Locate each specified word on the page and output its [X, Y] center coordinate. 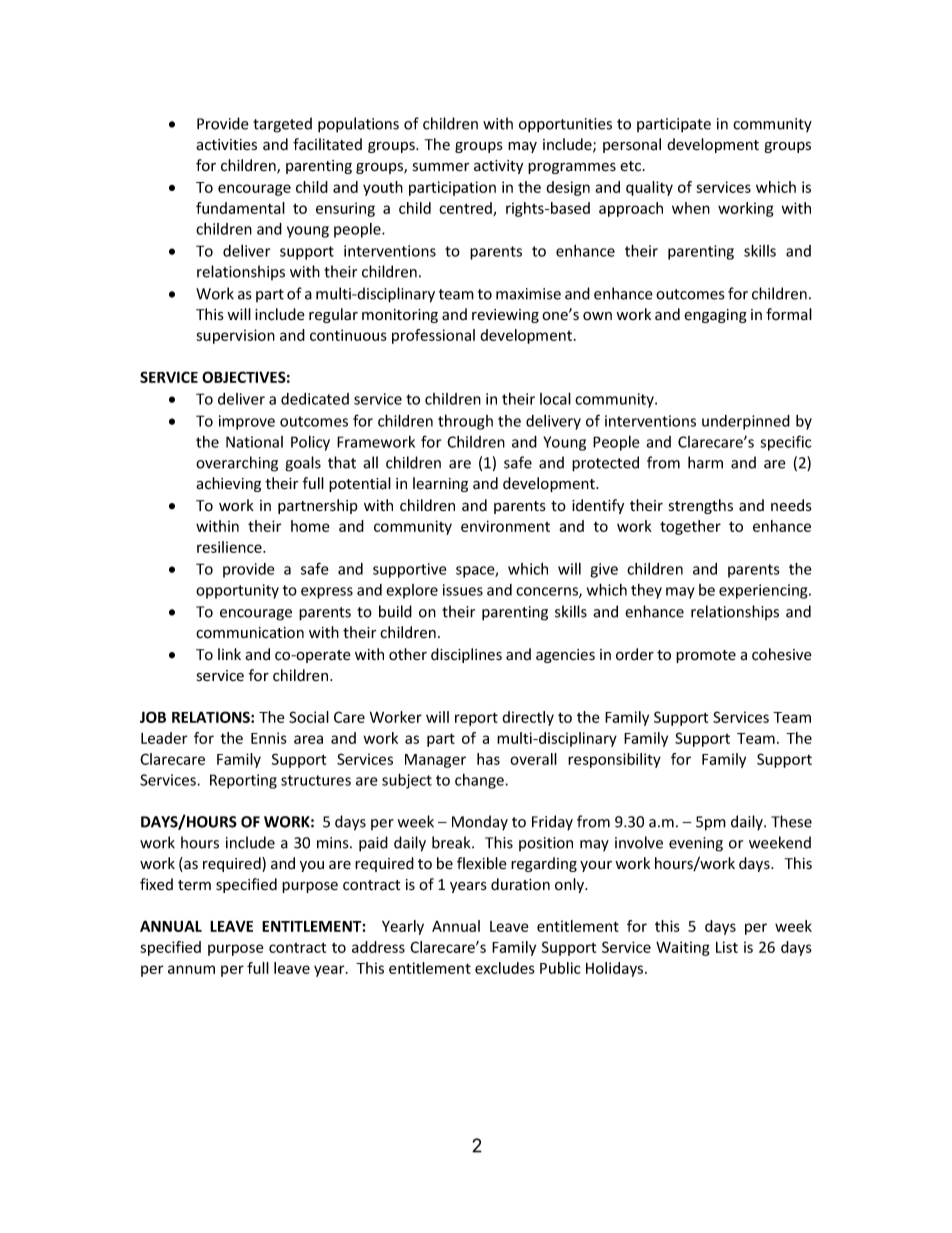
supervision [235, 336]
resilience [230, 547]
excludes [505, 968]
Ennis [269, 738]
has [488, 759]
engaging [715, 316]
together [690, 527]
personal [632, 145]
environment [505, 526]
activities [226, 145]
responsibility [614, 760]
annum [191, 969]
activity [498, 167]
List [727, 947]
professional [433, 336]
